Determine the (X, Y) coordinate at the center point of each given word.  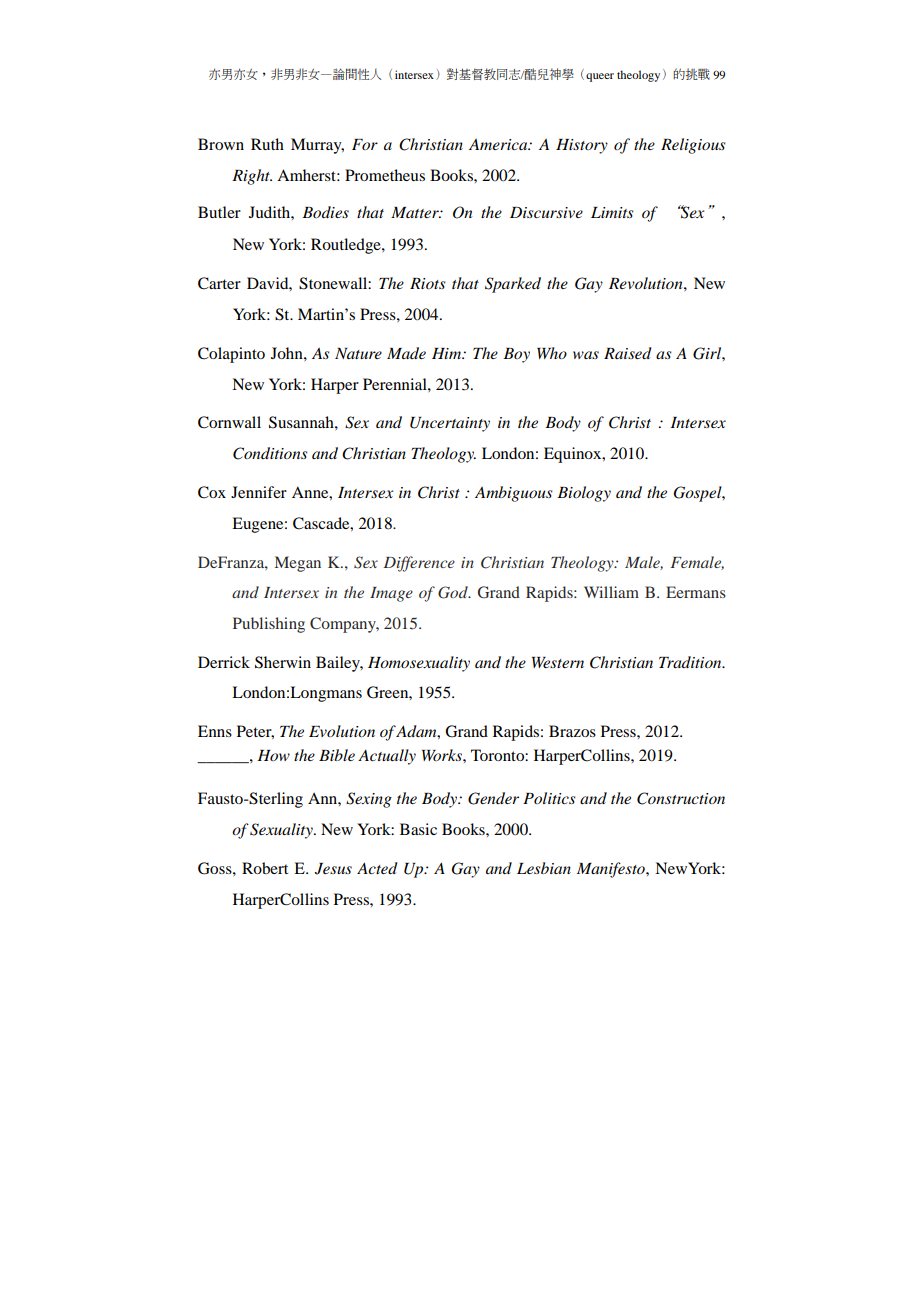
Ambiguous (514, 494)
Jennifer (259, 492)
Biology (584, 494)
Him (448, 353)
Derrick (224, 662)
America (499, 144)
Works (443, 755)
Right (252, 177)
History (582, 146)
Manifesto (612, 870)
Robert (265, 868)
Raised (628, 353)
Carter (219, 283)
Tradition (691, 662)
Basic (418, 829)
